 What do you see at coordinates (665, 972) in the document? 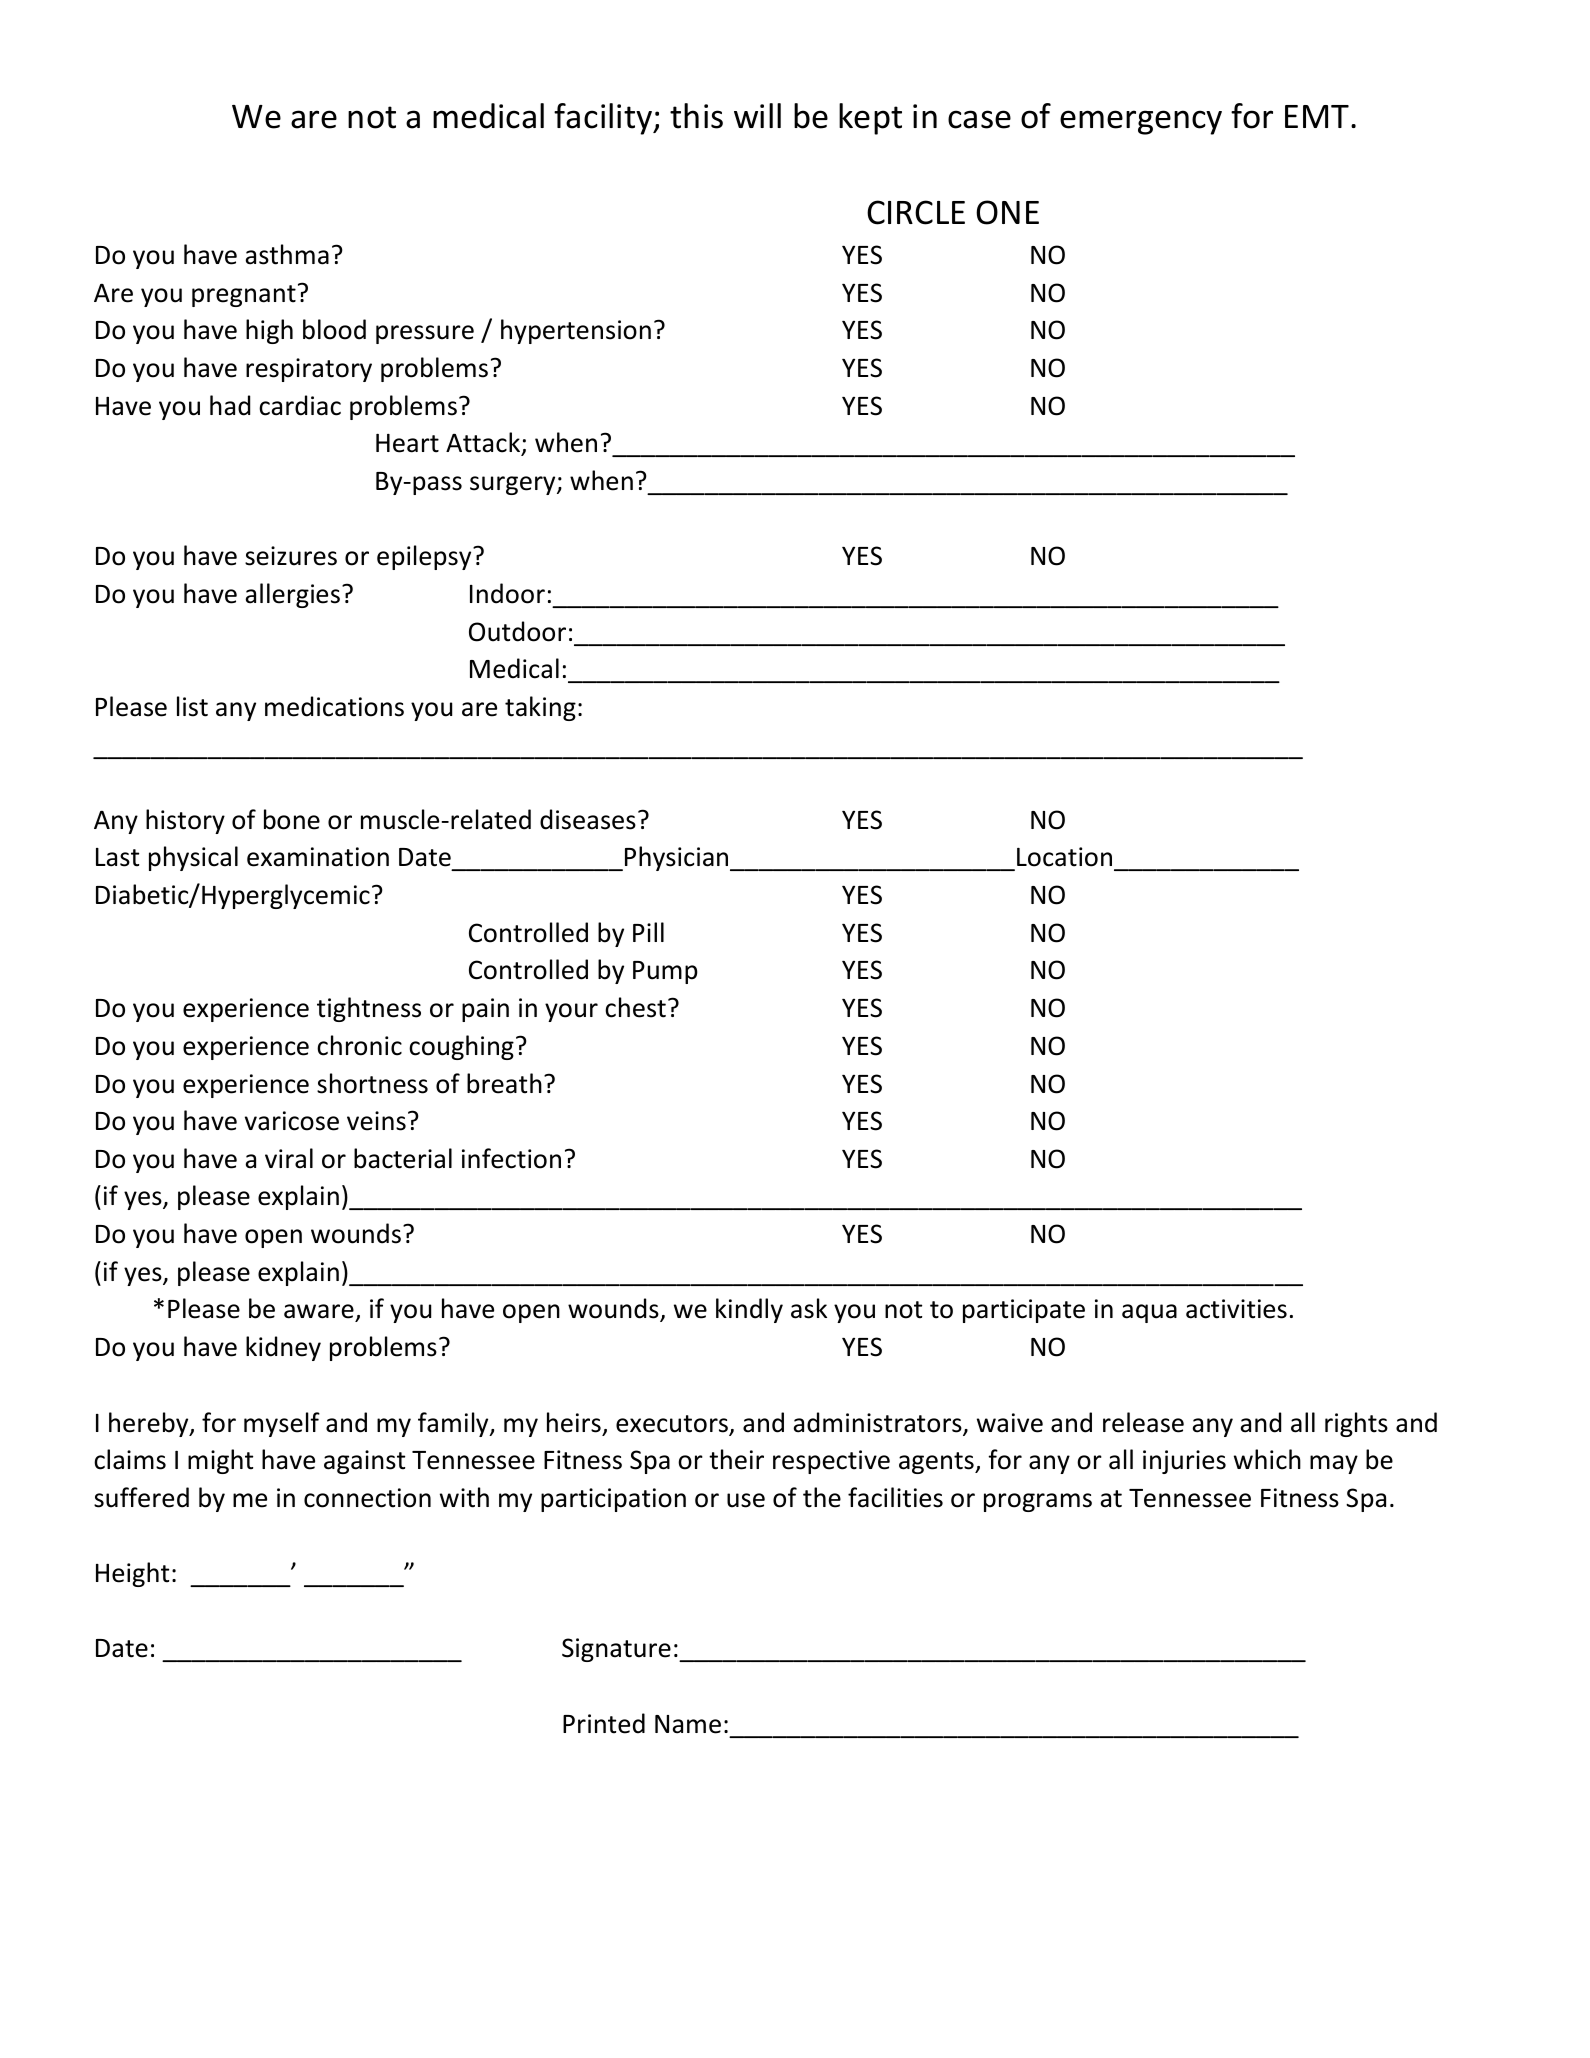
I see `Pump` at bounding box center [665, 972].
